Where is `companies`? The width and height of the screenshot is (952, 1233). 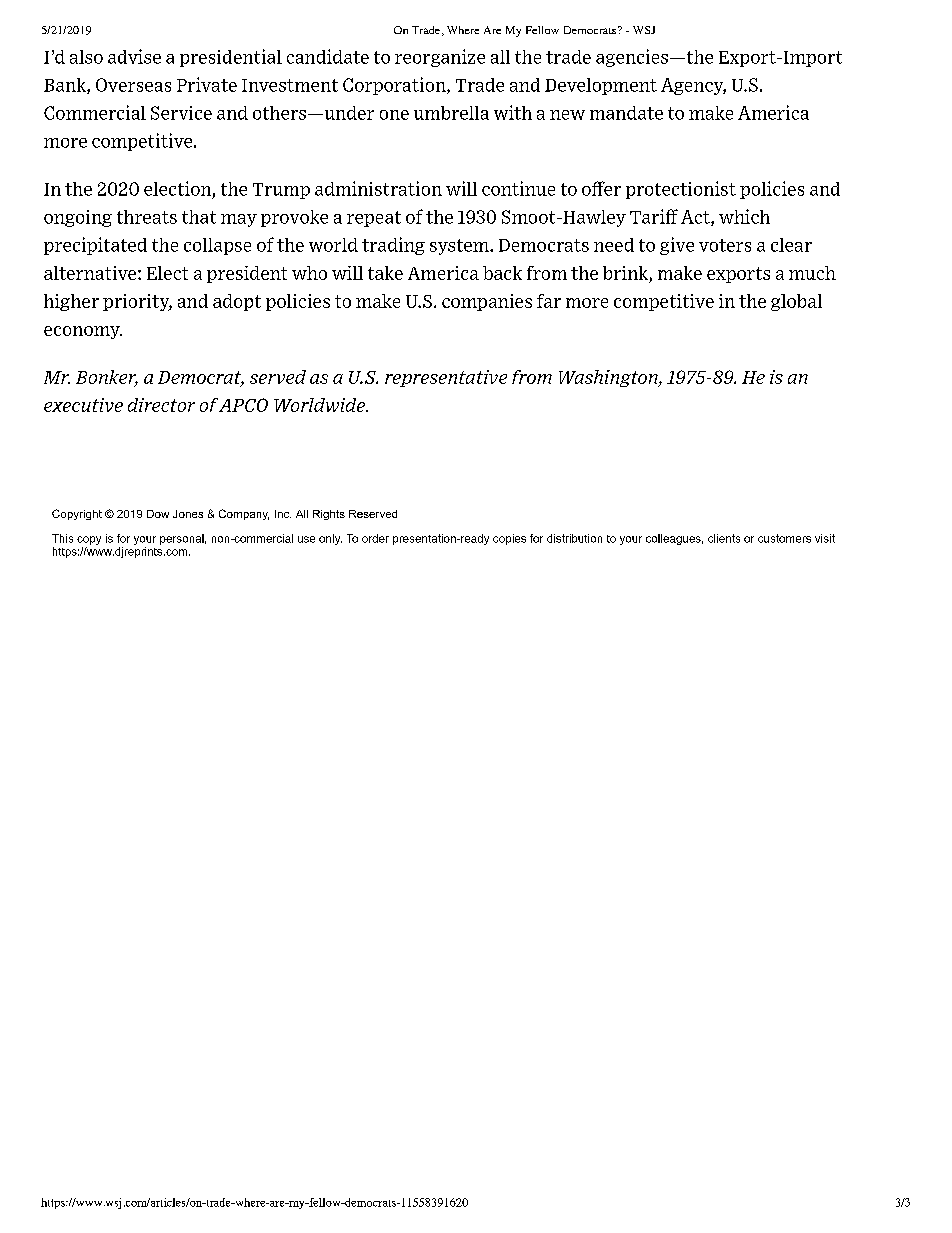
companies is located at coordinates (487, 302).
